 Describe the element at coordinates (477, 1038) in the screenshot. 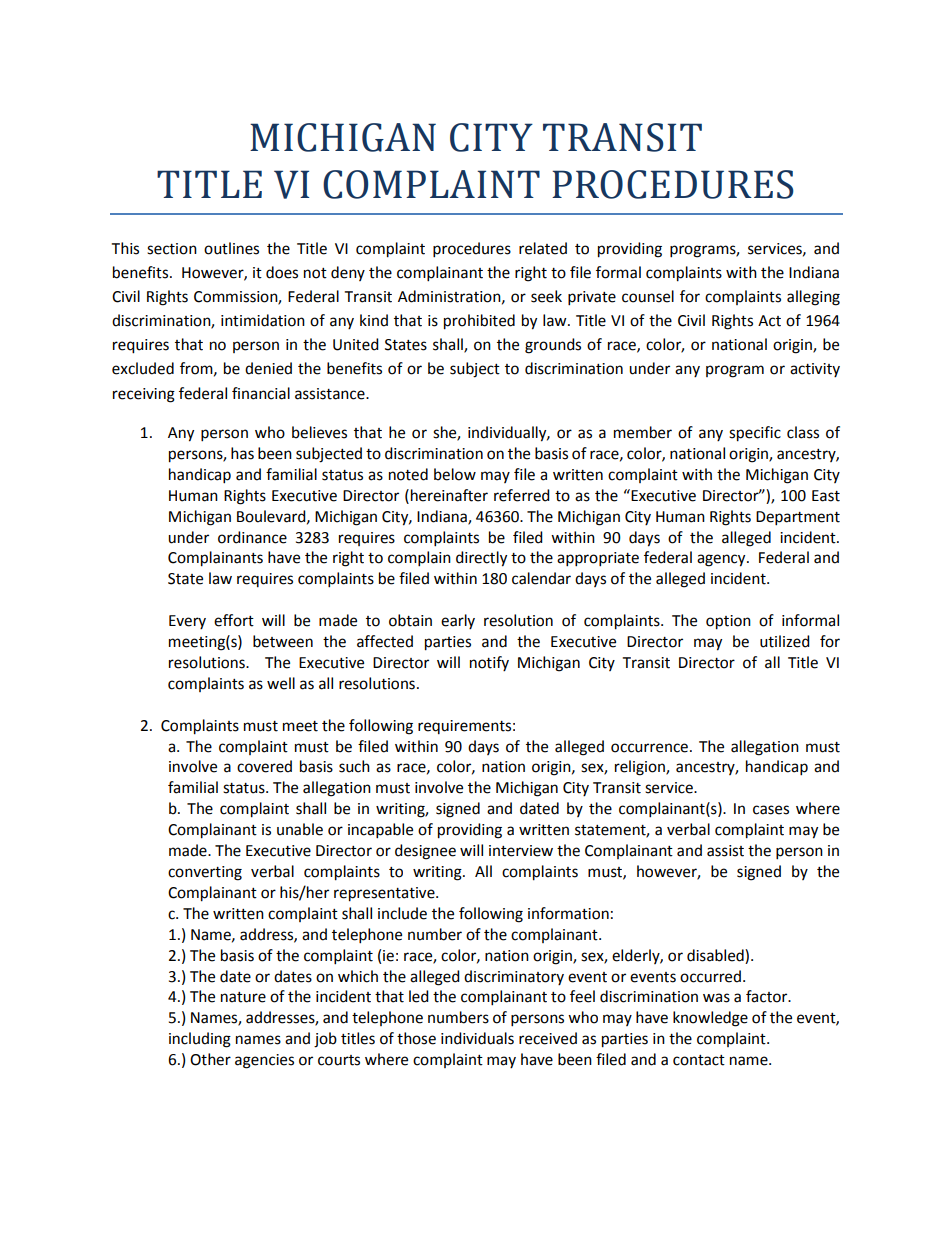

I see `individuals` at that location.
